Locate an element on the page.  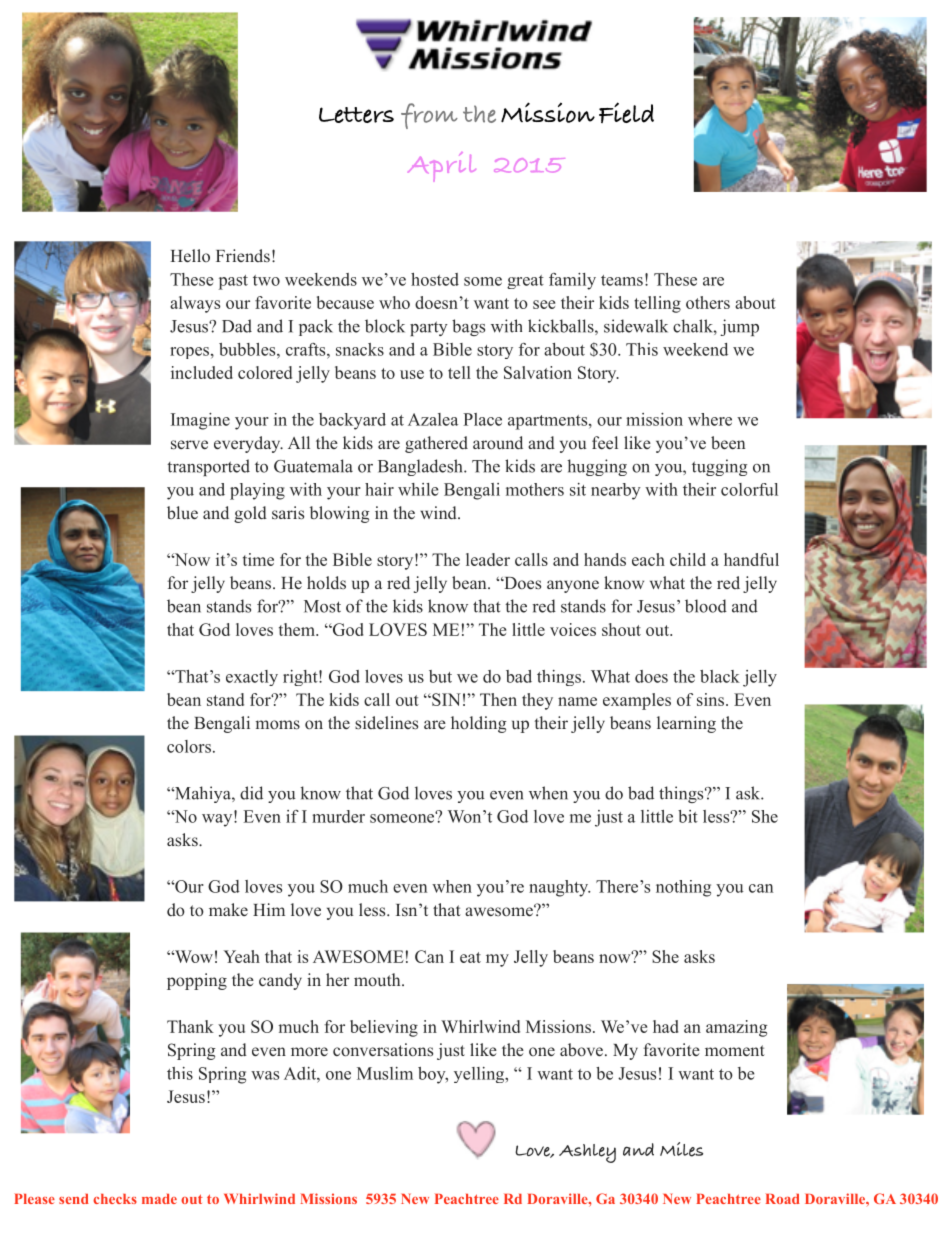
Field is located at coordinates (626, 112).
